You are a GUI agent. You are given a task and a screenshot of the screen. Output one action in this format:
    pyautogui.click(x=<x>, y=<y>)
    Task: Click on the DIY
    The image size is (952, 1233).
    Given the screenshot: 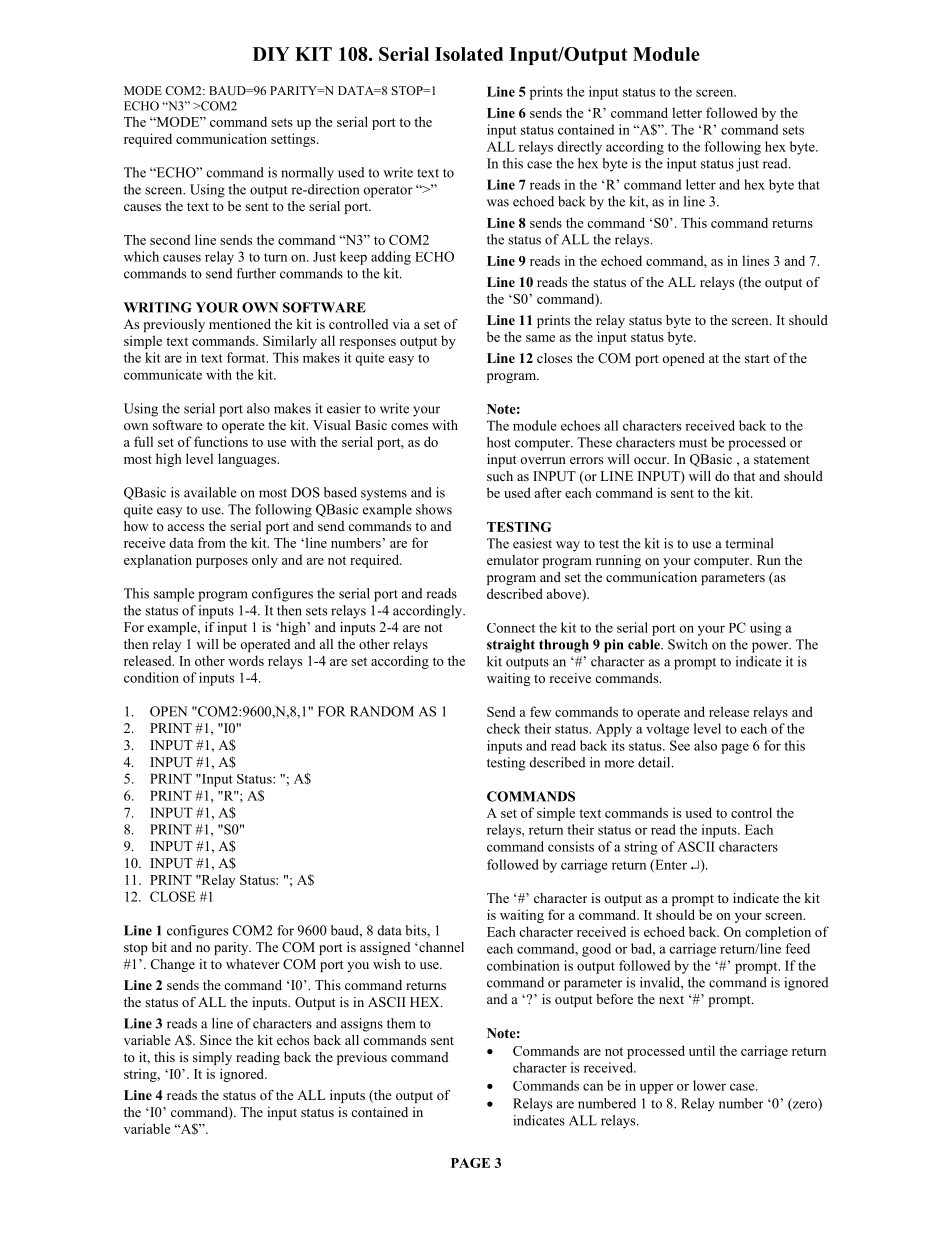 What is the action you would take?
    pyautogui.click(x=271, y=54)
